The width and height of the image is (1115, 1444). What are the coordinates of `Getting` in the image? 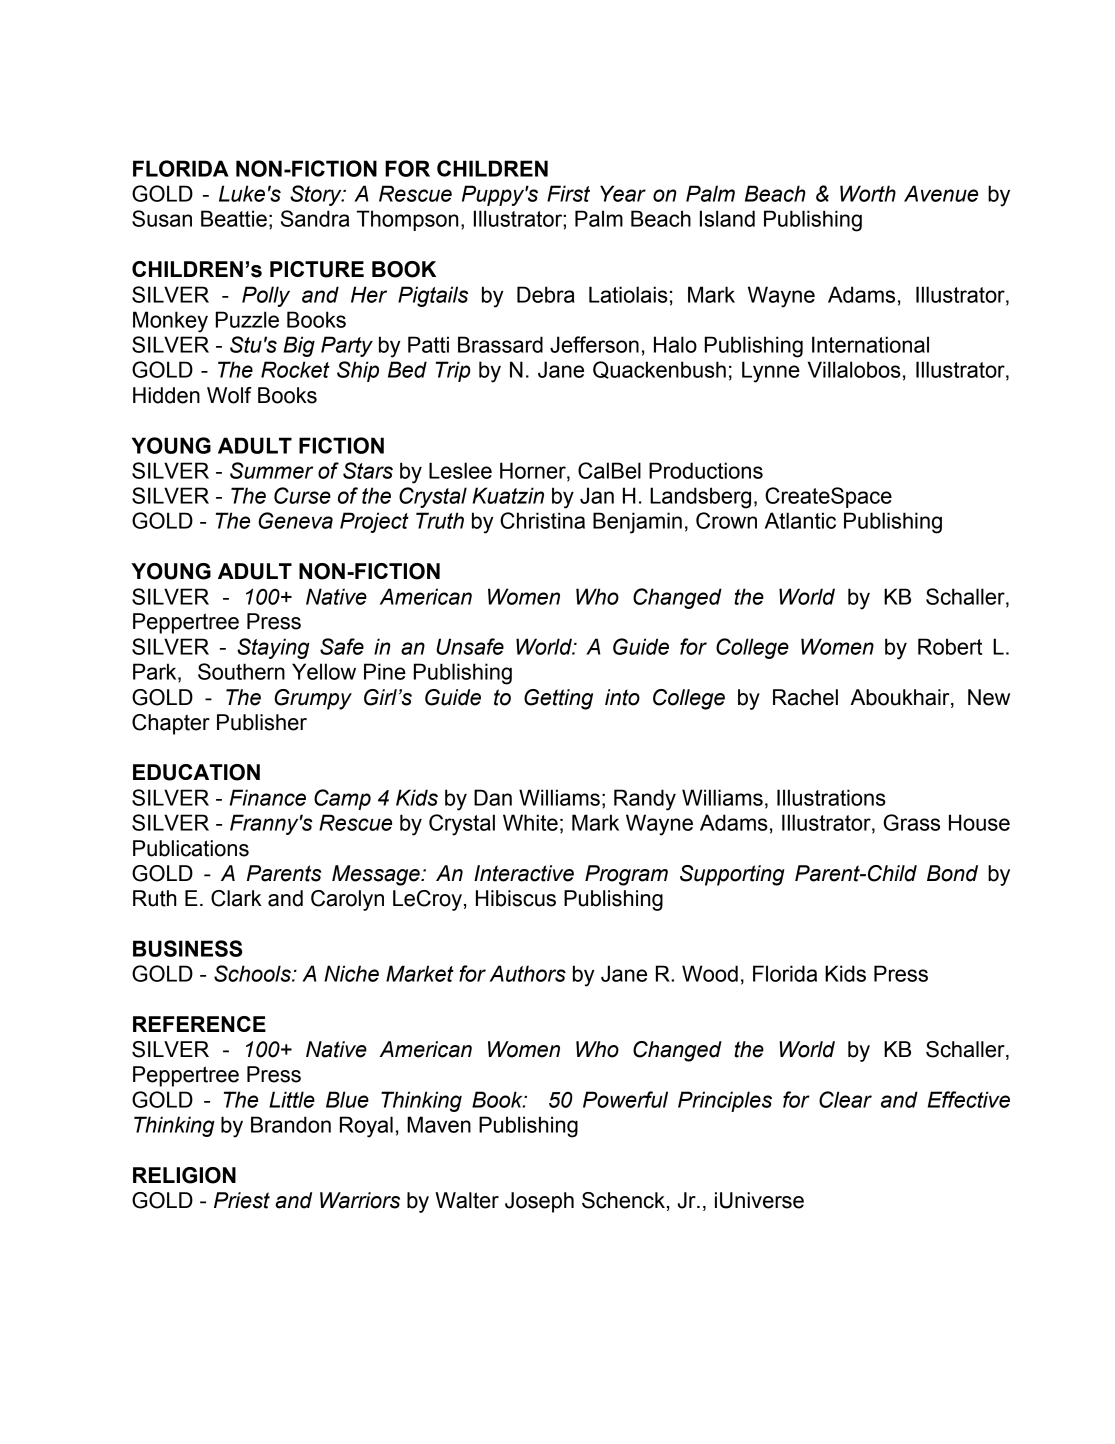 It's located at (558, 699).
